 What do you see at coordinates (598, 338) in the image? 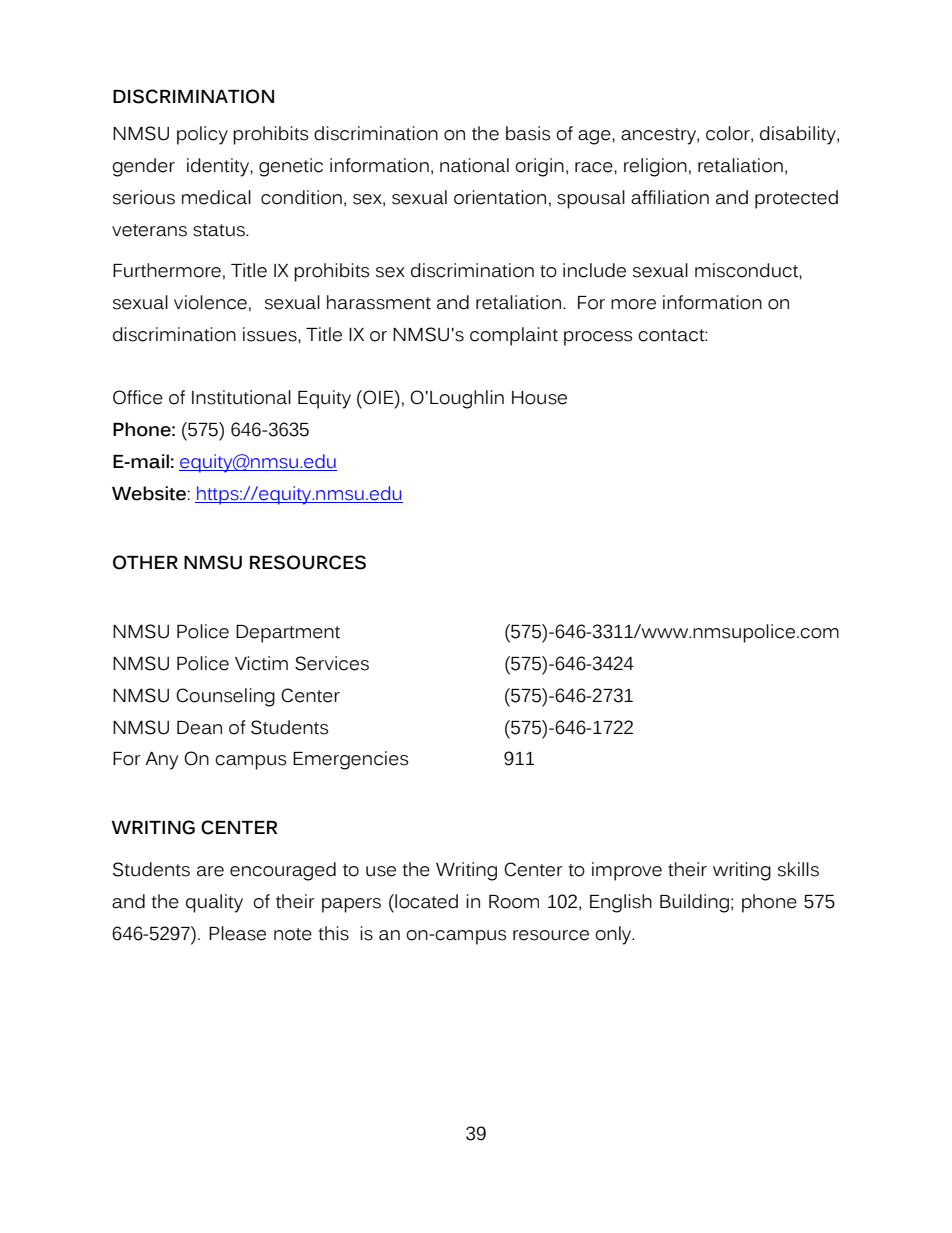
I see `process` at bounding box center [598, 338].
